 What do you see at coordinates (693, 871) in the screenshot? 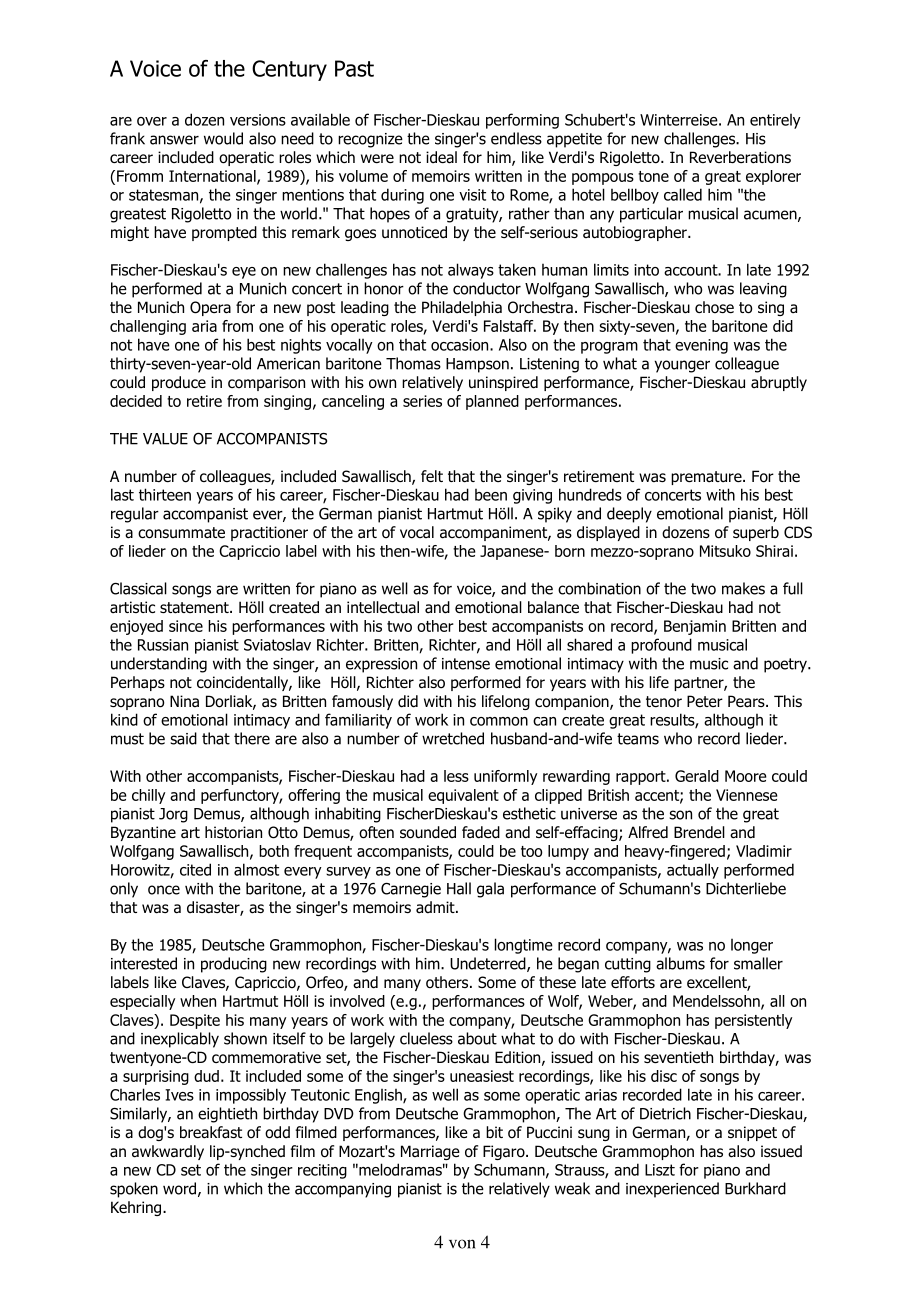
I see `actually` at bounding box center [693, 871].
